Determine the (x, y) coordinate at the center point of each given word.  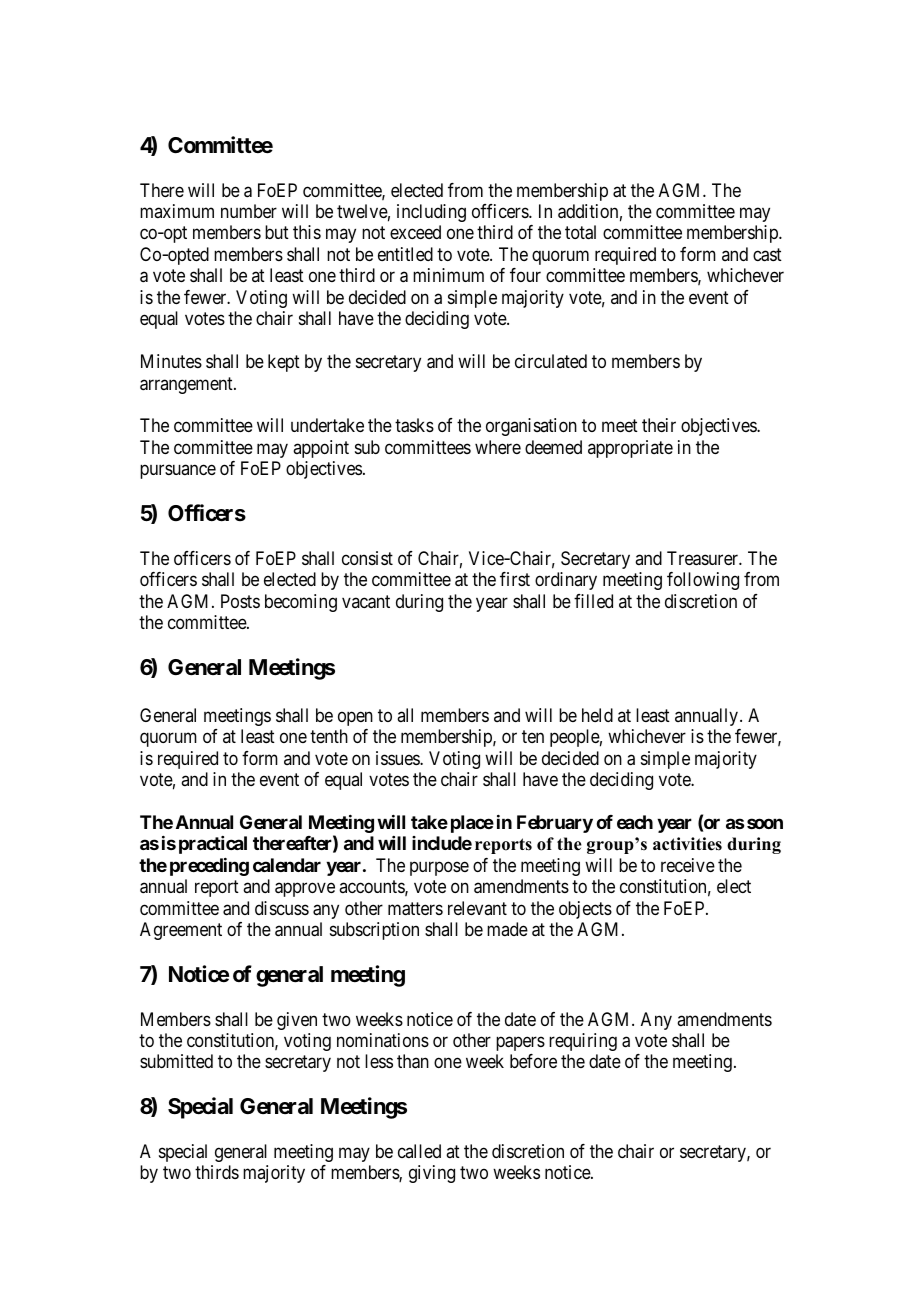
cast (767, 255)
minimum (448, 275)
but (277, 232)
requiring (583, 1042)
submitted (176, 1061)
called (419, 1151)
